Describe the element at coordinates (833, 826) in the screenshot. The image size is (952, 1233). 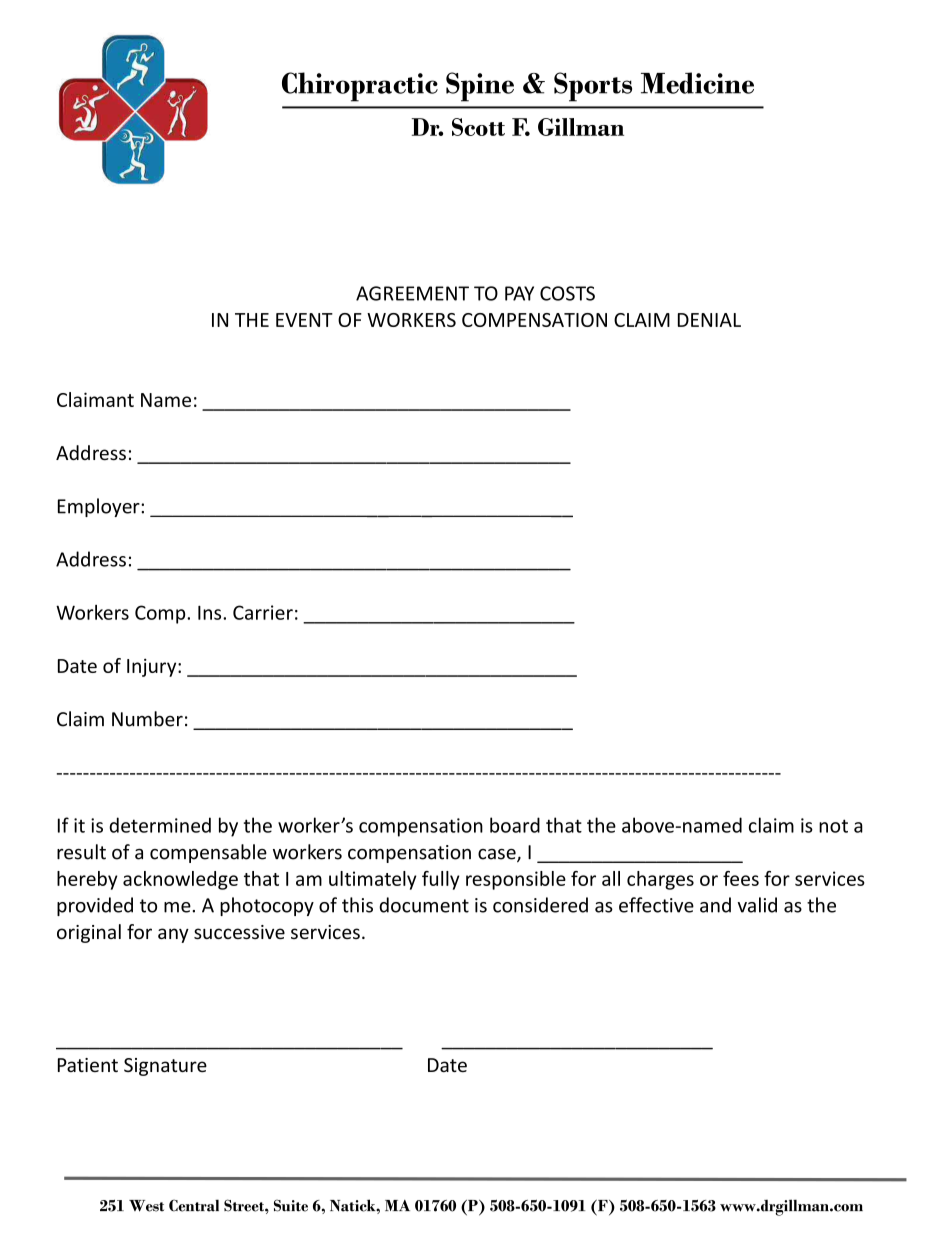
I see `not` at that location.
